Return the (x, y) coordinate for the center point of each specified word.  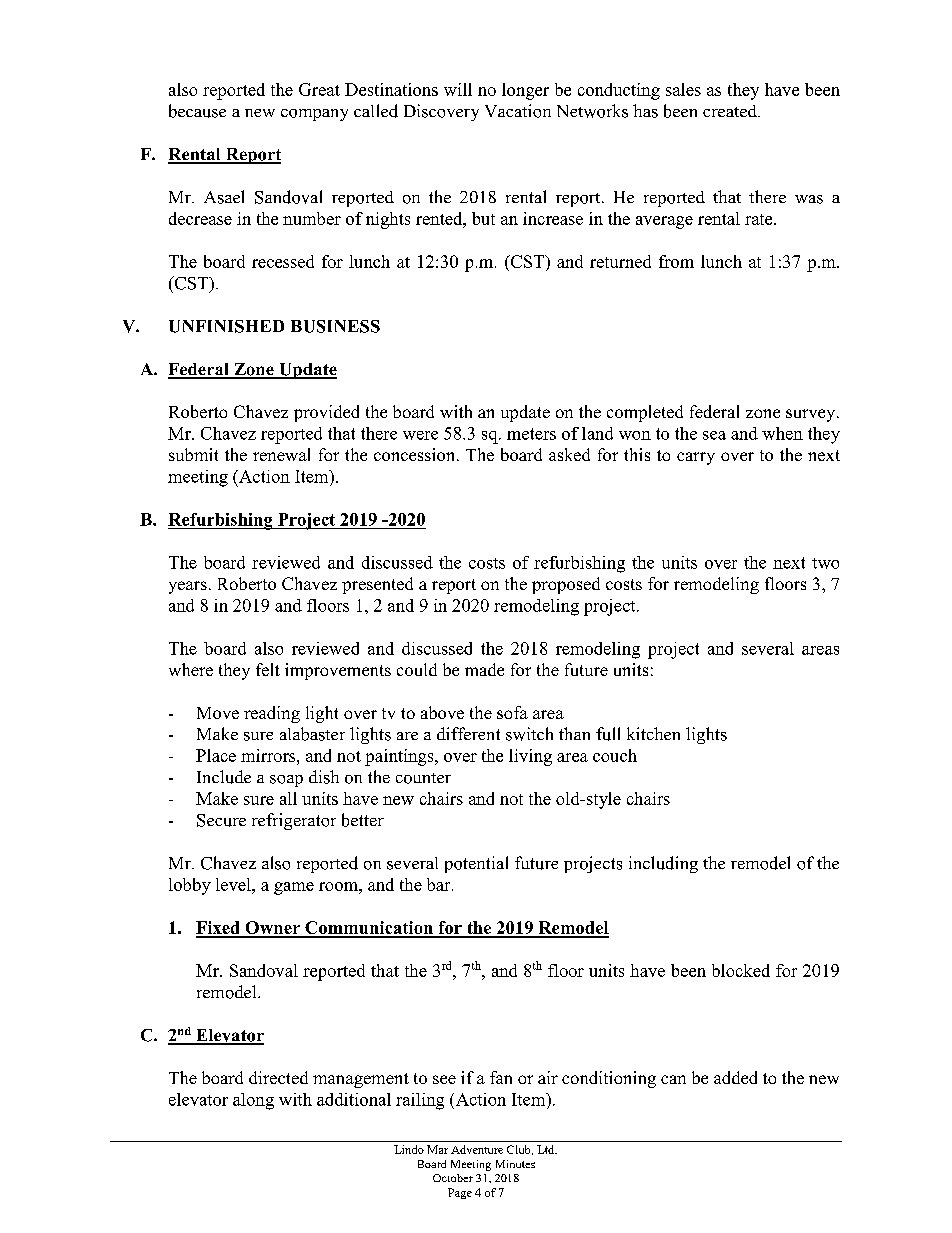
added (735, 1077)
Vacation (518, 111)
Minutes (515, 1164)
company (314, 115)
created (731, 111)
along (253, 1101)
